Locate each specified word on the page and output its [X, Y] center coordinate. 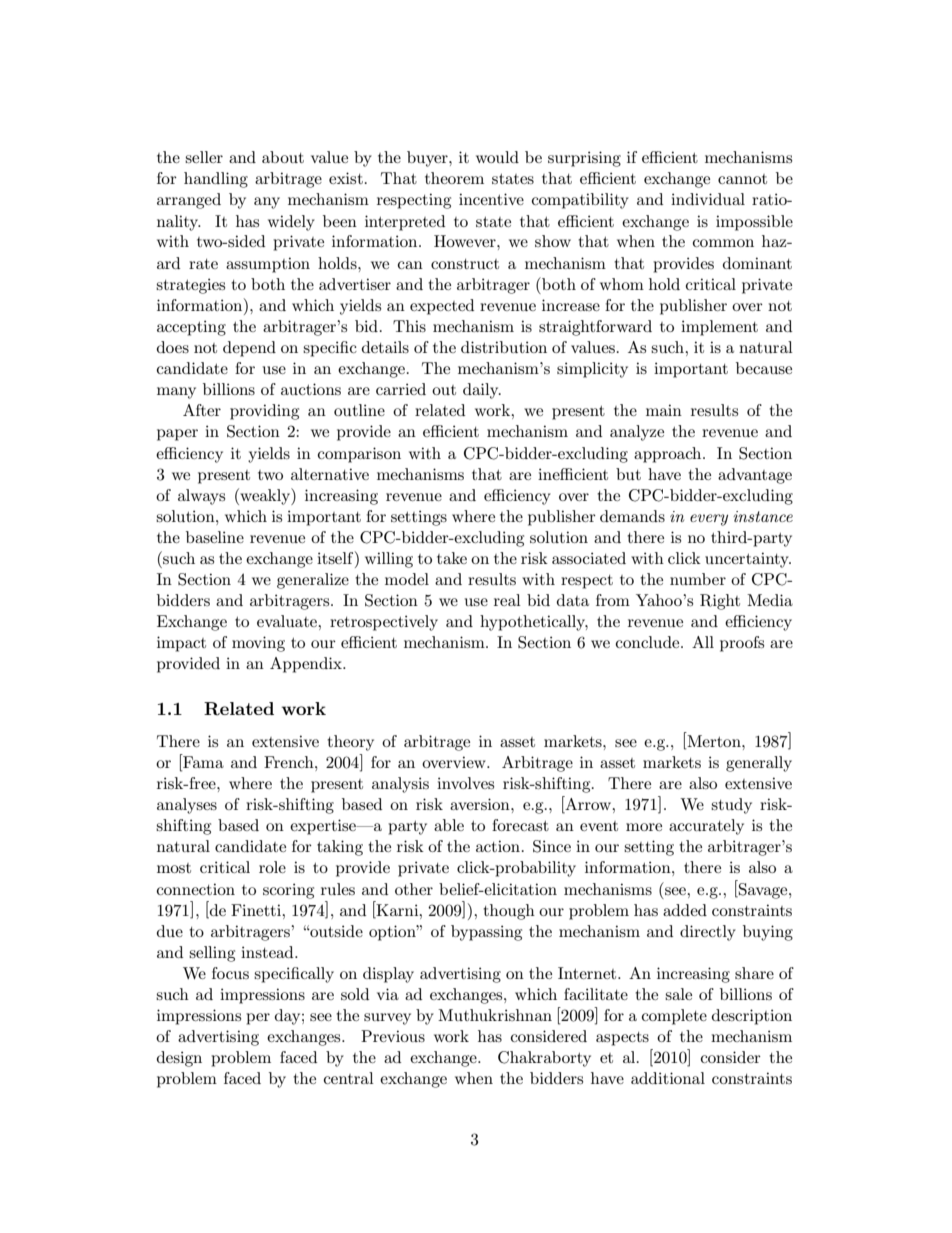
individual [708, 199]
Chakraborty [544, 1059]
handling [216, 180]
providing [264, 412]
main [664, 410]
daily [482, 391]
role [272, 867]
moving [258, 644]
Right [720, 602]
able [449, 825]
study [731, 806]
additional [668, 1078]
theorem [454, 178]
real [507, 600]
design [179, 1059]
